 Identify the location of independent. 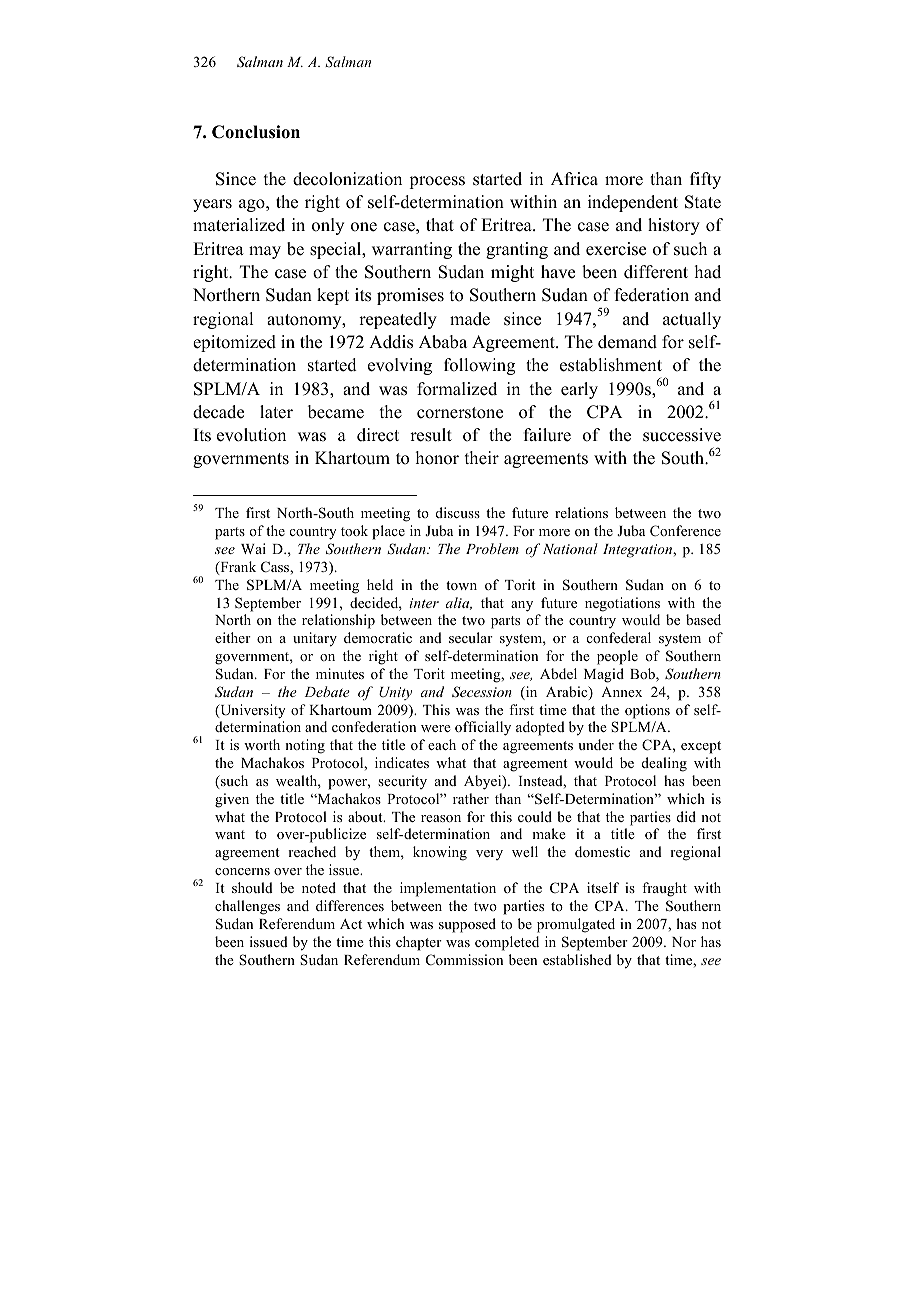
(633, 203).
